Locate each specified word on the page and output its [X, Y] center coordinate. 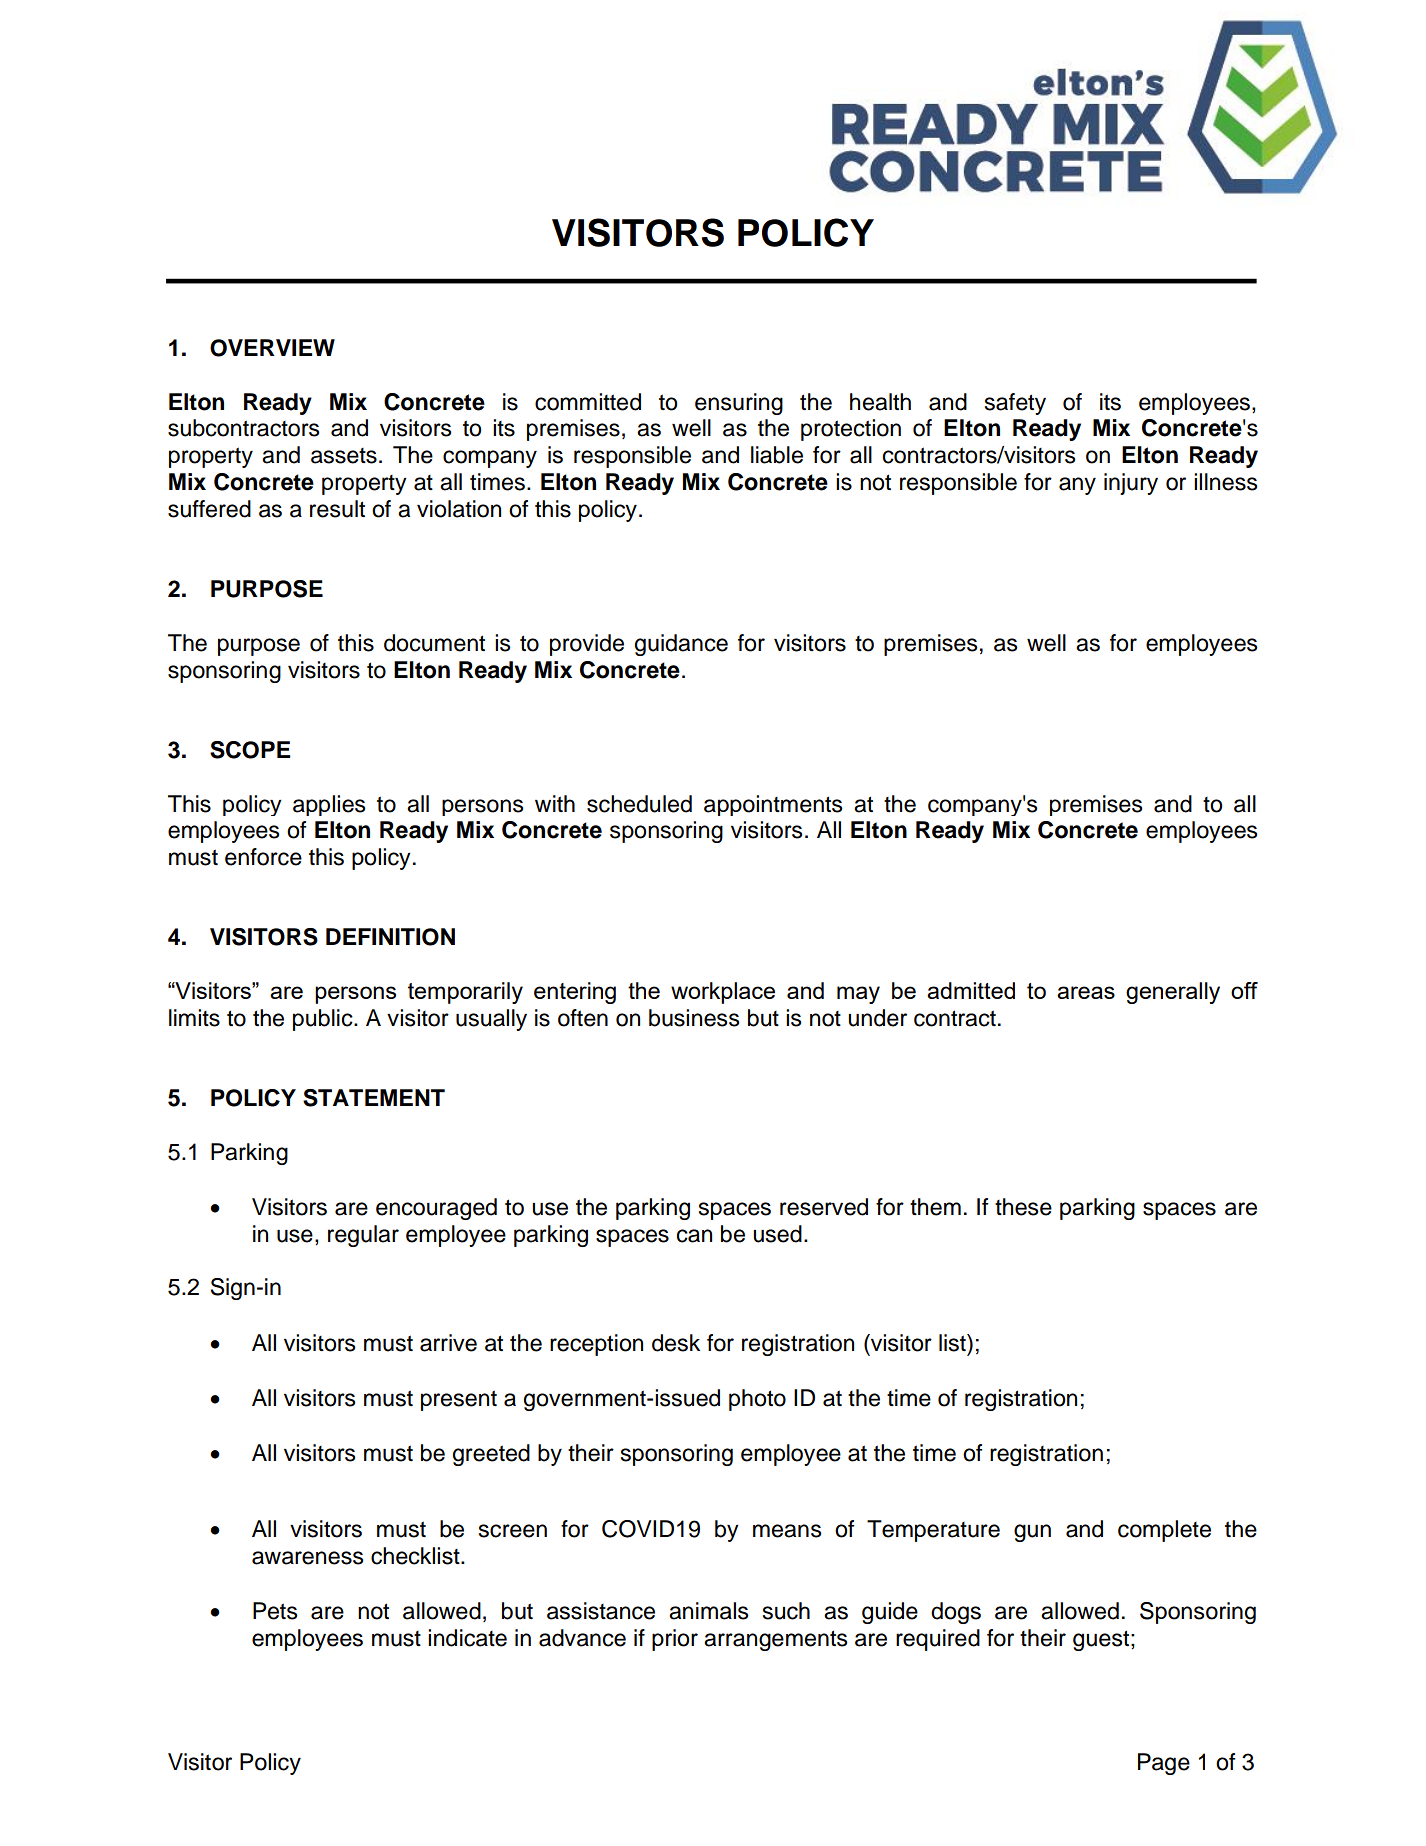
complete [1164, 1531]
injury [1131, 484]
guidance [681, 645]
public [324, 1020]
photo [757, 1400]
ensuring [739, 404]
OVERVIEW [272, 348]
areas [1086, 992]
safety [1015, 404]
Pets [275, 1611]
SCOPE [250, 750]
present [459, 1400]
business [694, 1018]
